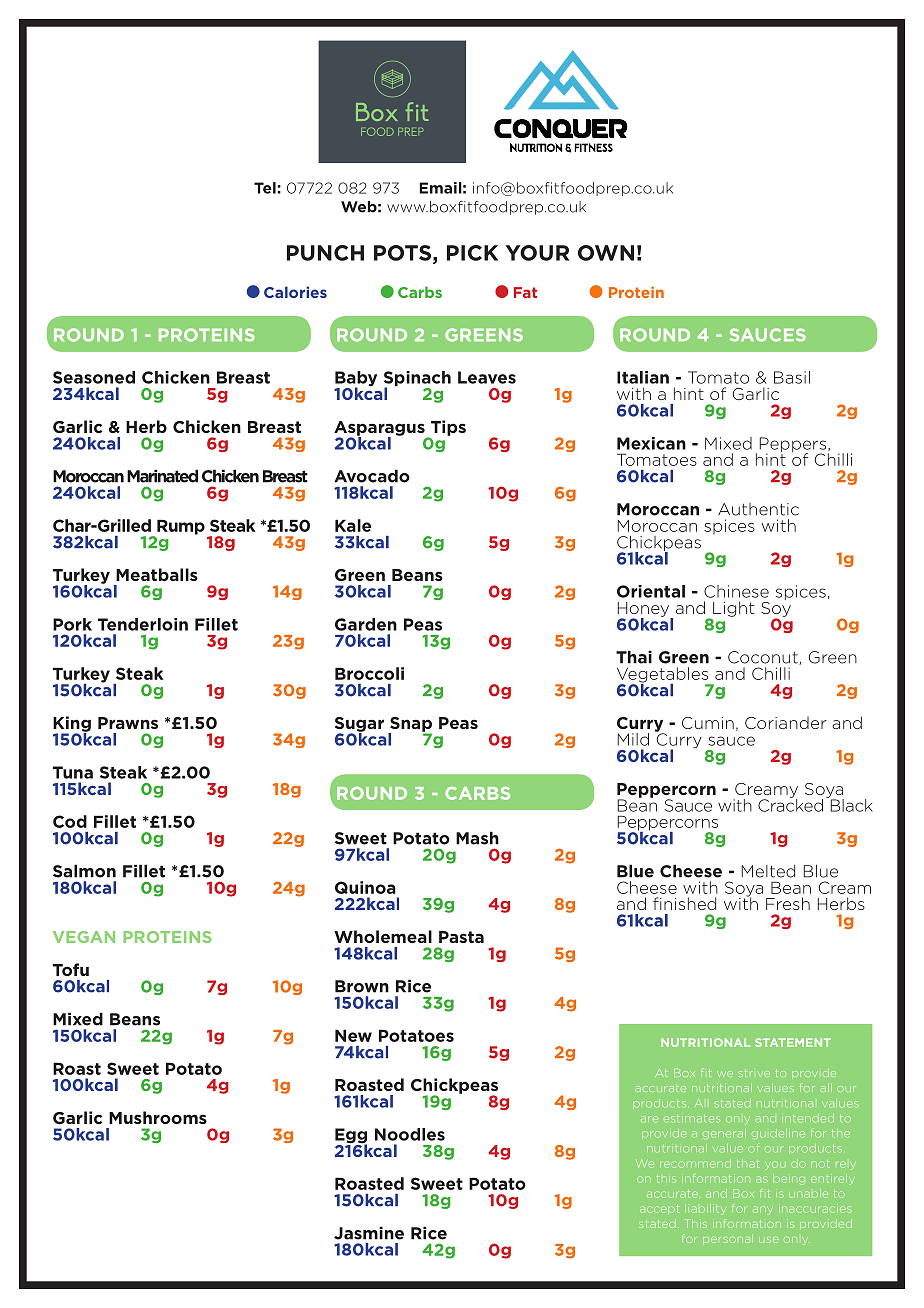  What do you see at coordinates (537, 253) in the screenshot?
I see `YOUR` at bounding box center [537, 253].
